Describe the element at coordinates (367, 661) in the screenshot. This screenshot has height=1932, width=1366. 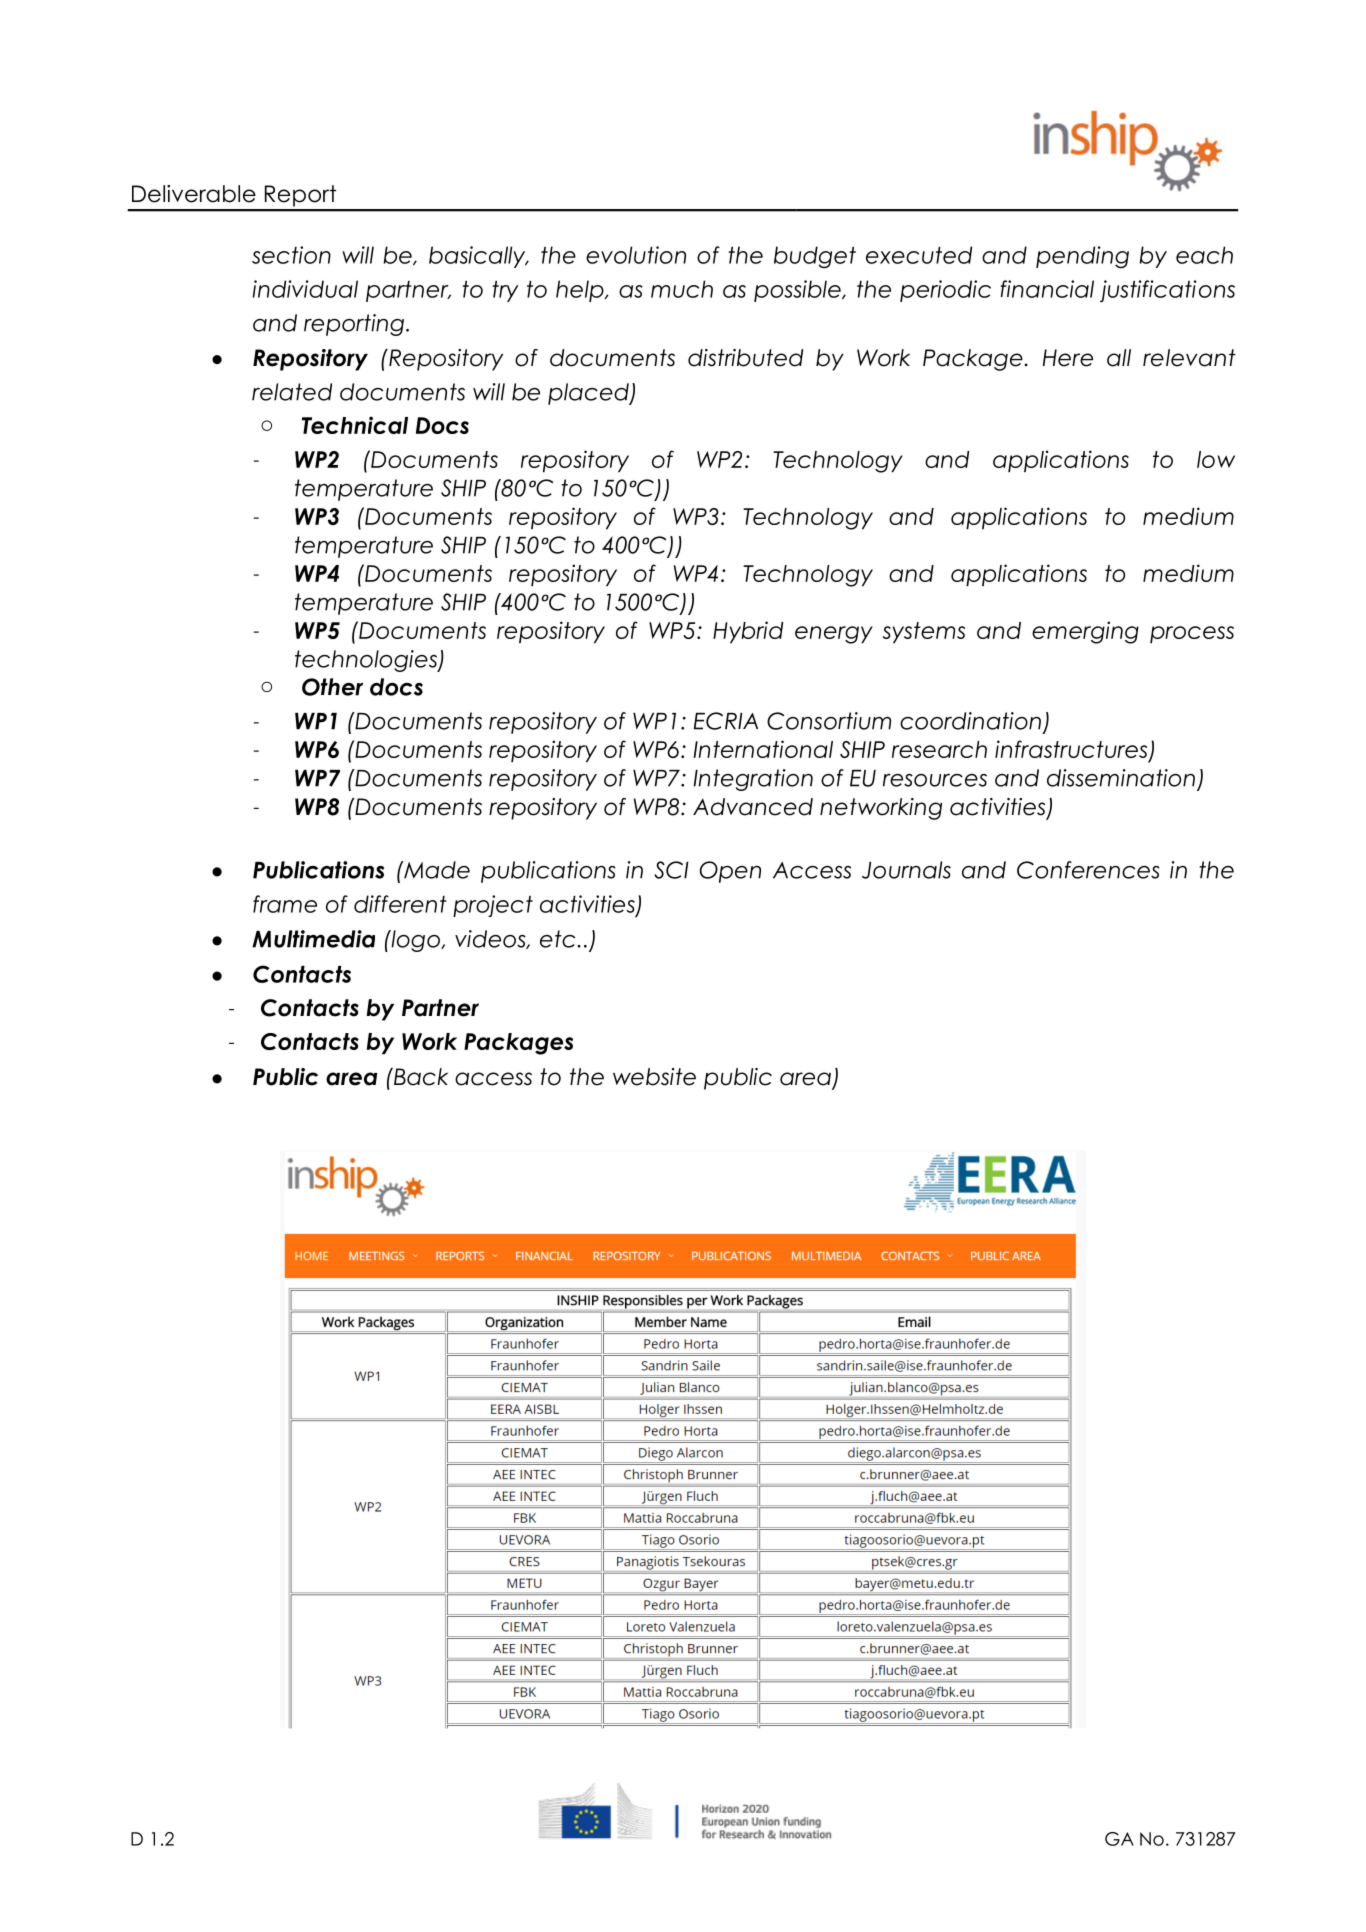
I see `technologies` at that location.
